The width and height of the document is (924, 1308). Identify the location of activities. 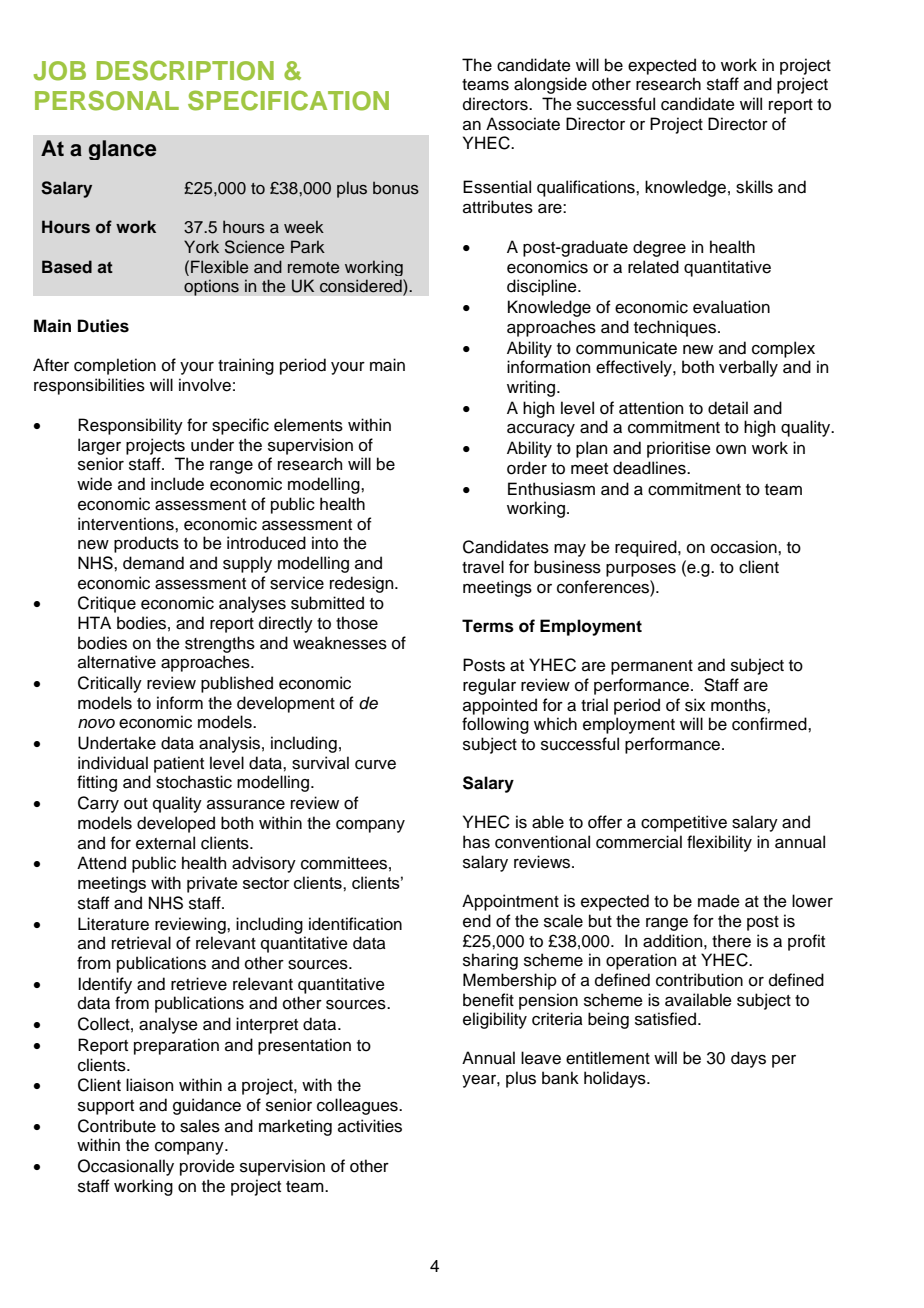
(370, 1126).
